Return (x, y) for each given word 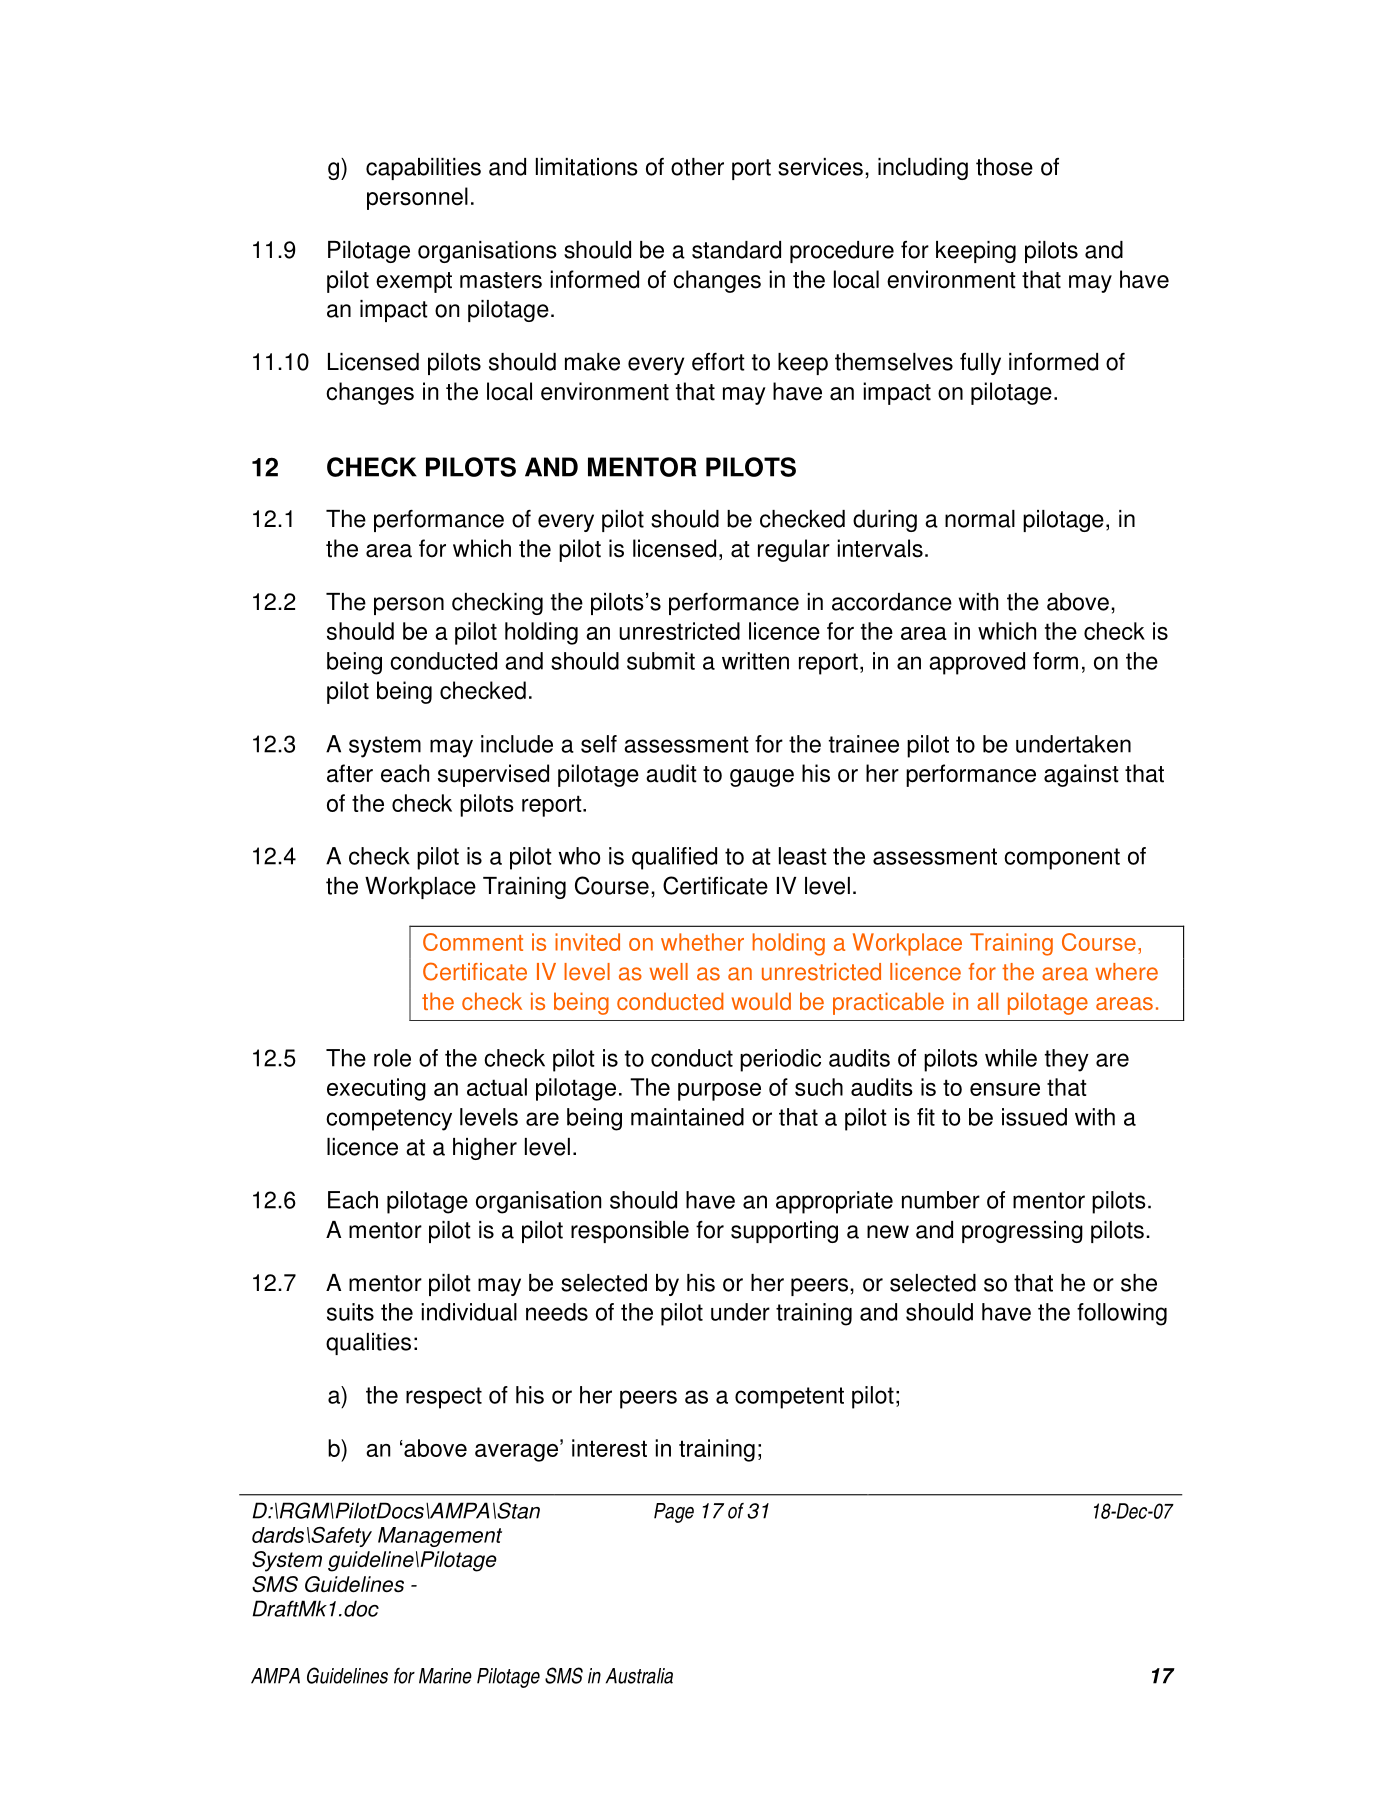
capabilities (423, 169)
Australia (639, 1676)
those (1004, 167)
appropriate (834, 1202)
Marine (445, 1676)
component (1062, 859)
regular (794, 550)
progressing (1022, 1232)
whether (702, 942)
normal (980, 519)
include (517, 744)
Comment (473, 942)
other (697, 167)
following (1122, 1314)
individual (469, 1312)
